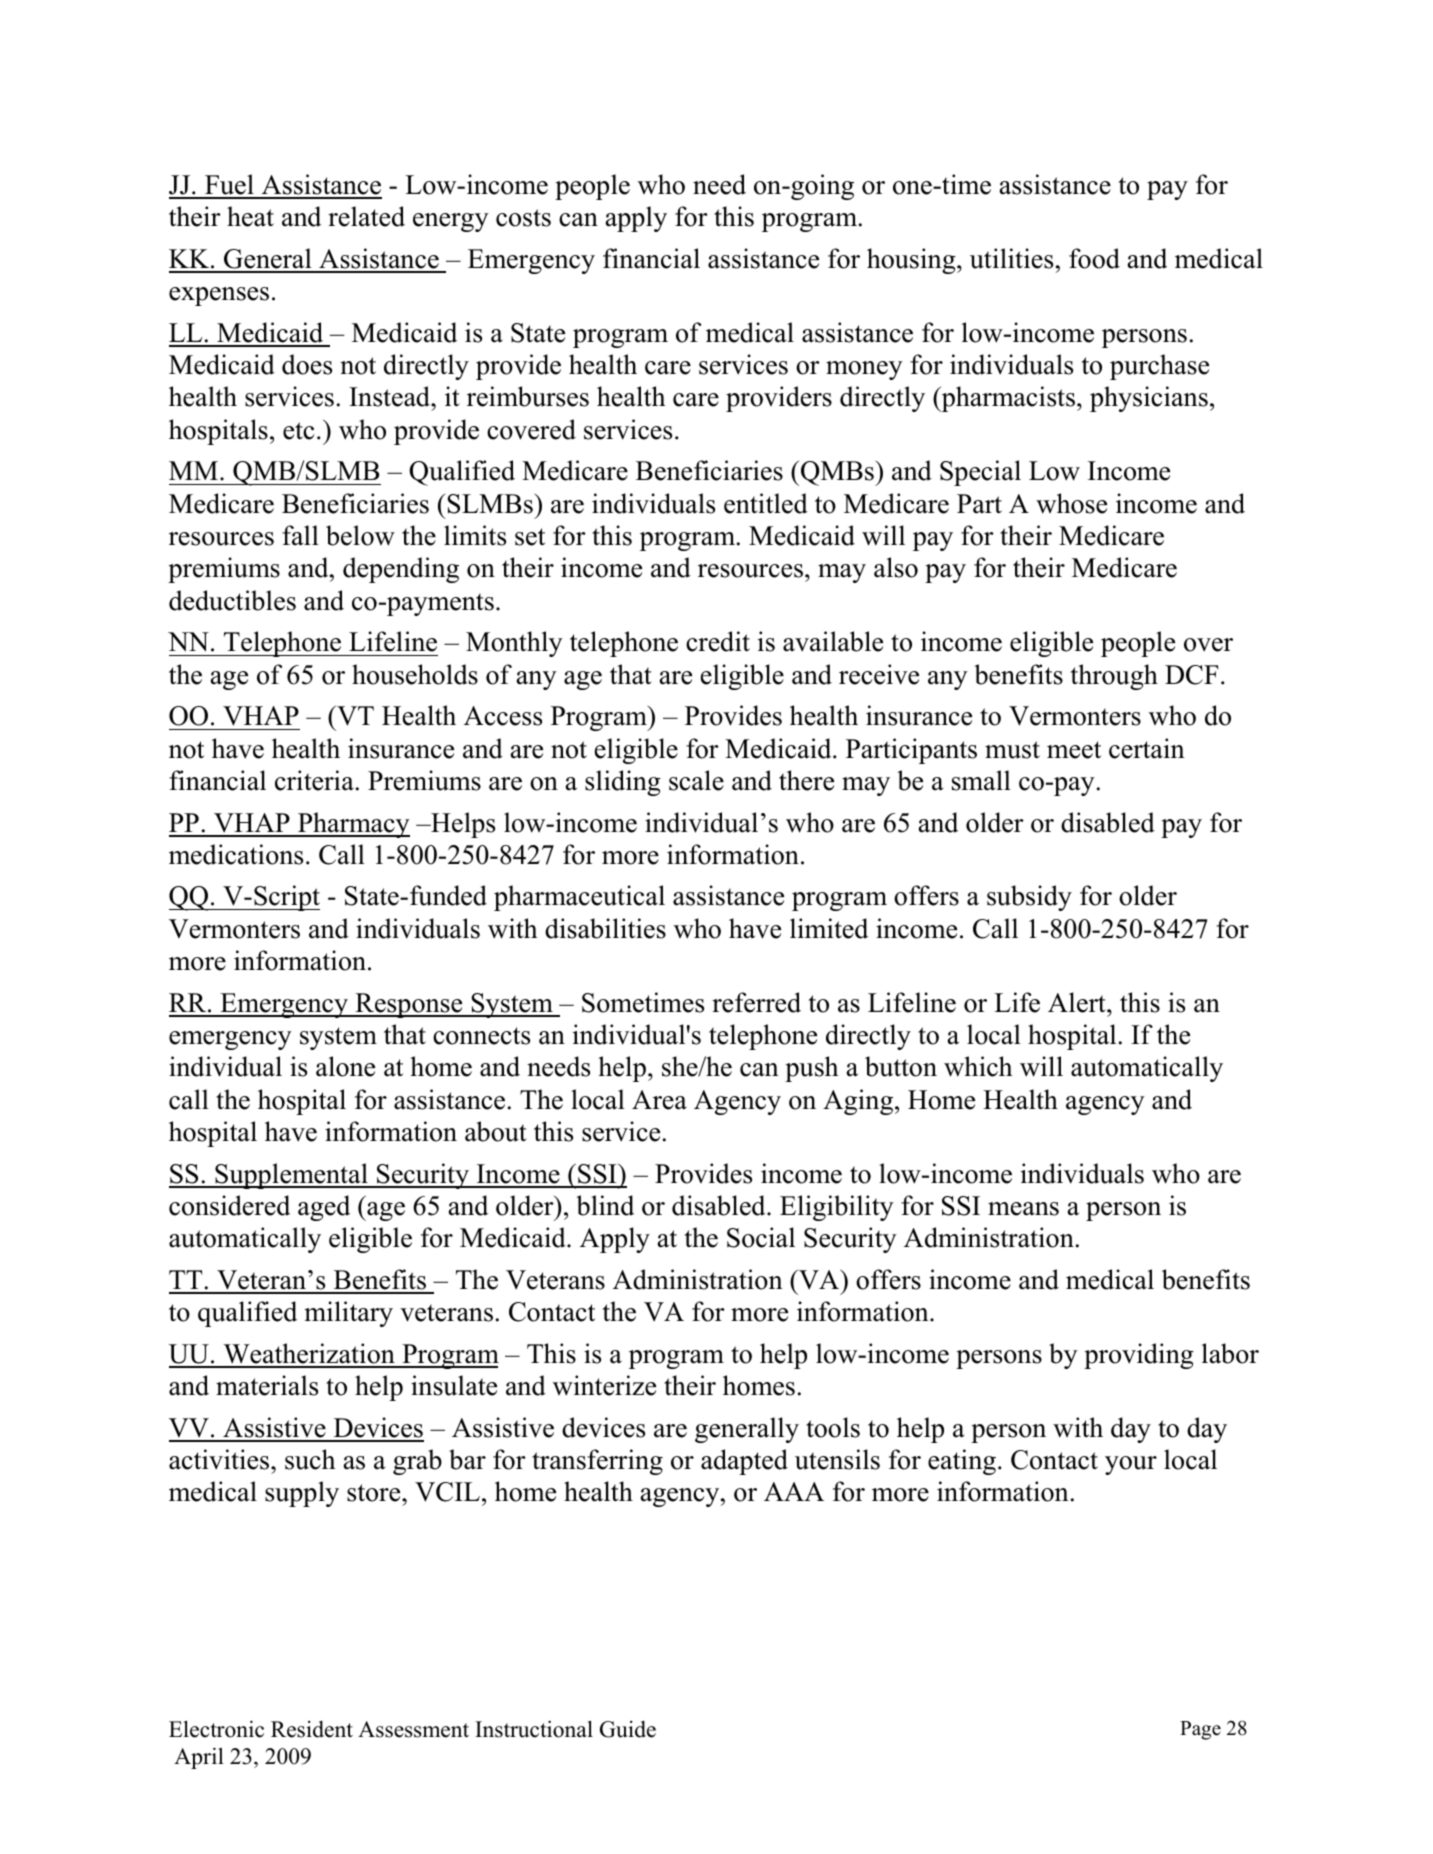 This image has height=1854, width=1433. I want to click on Guide, so click(628, 1729).
